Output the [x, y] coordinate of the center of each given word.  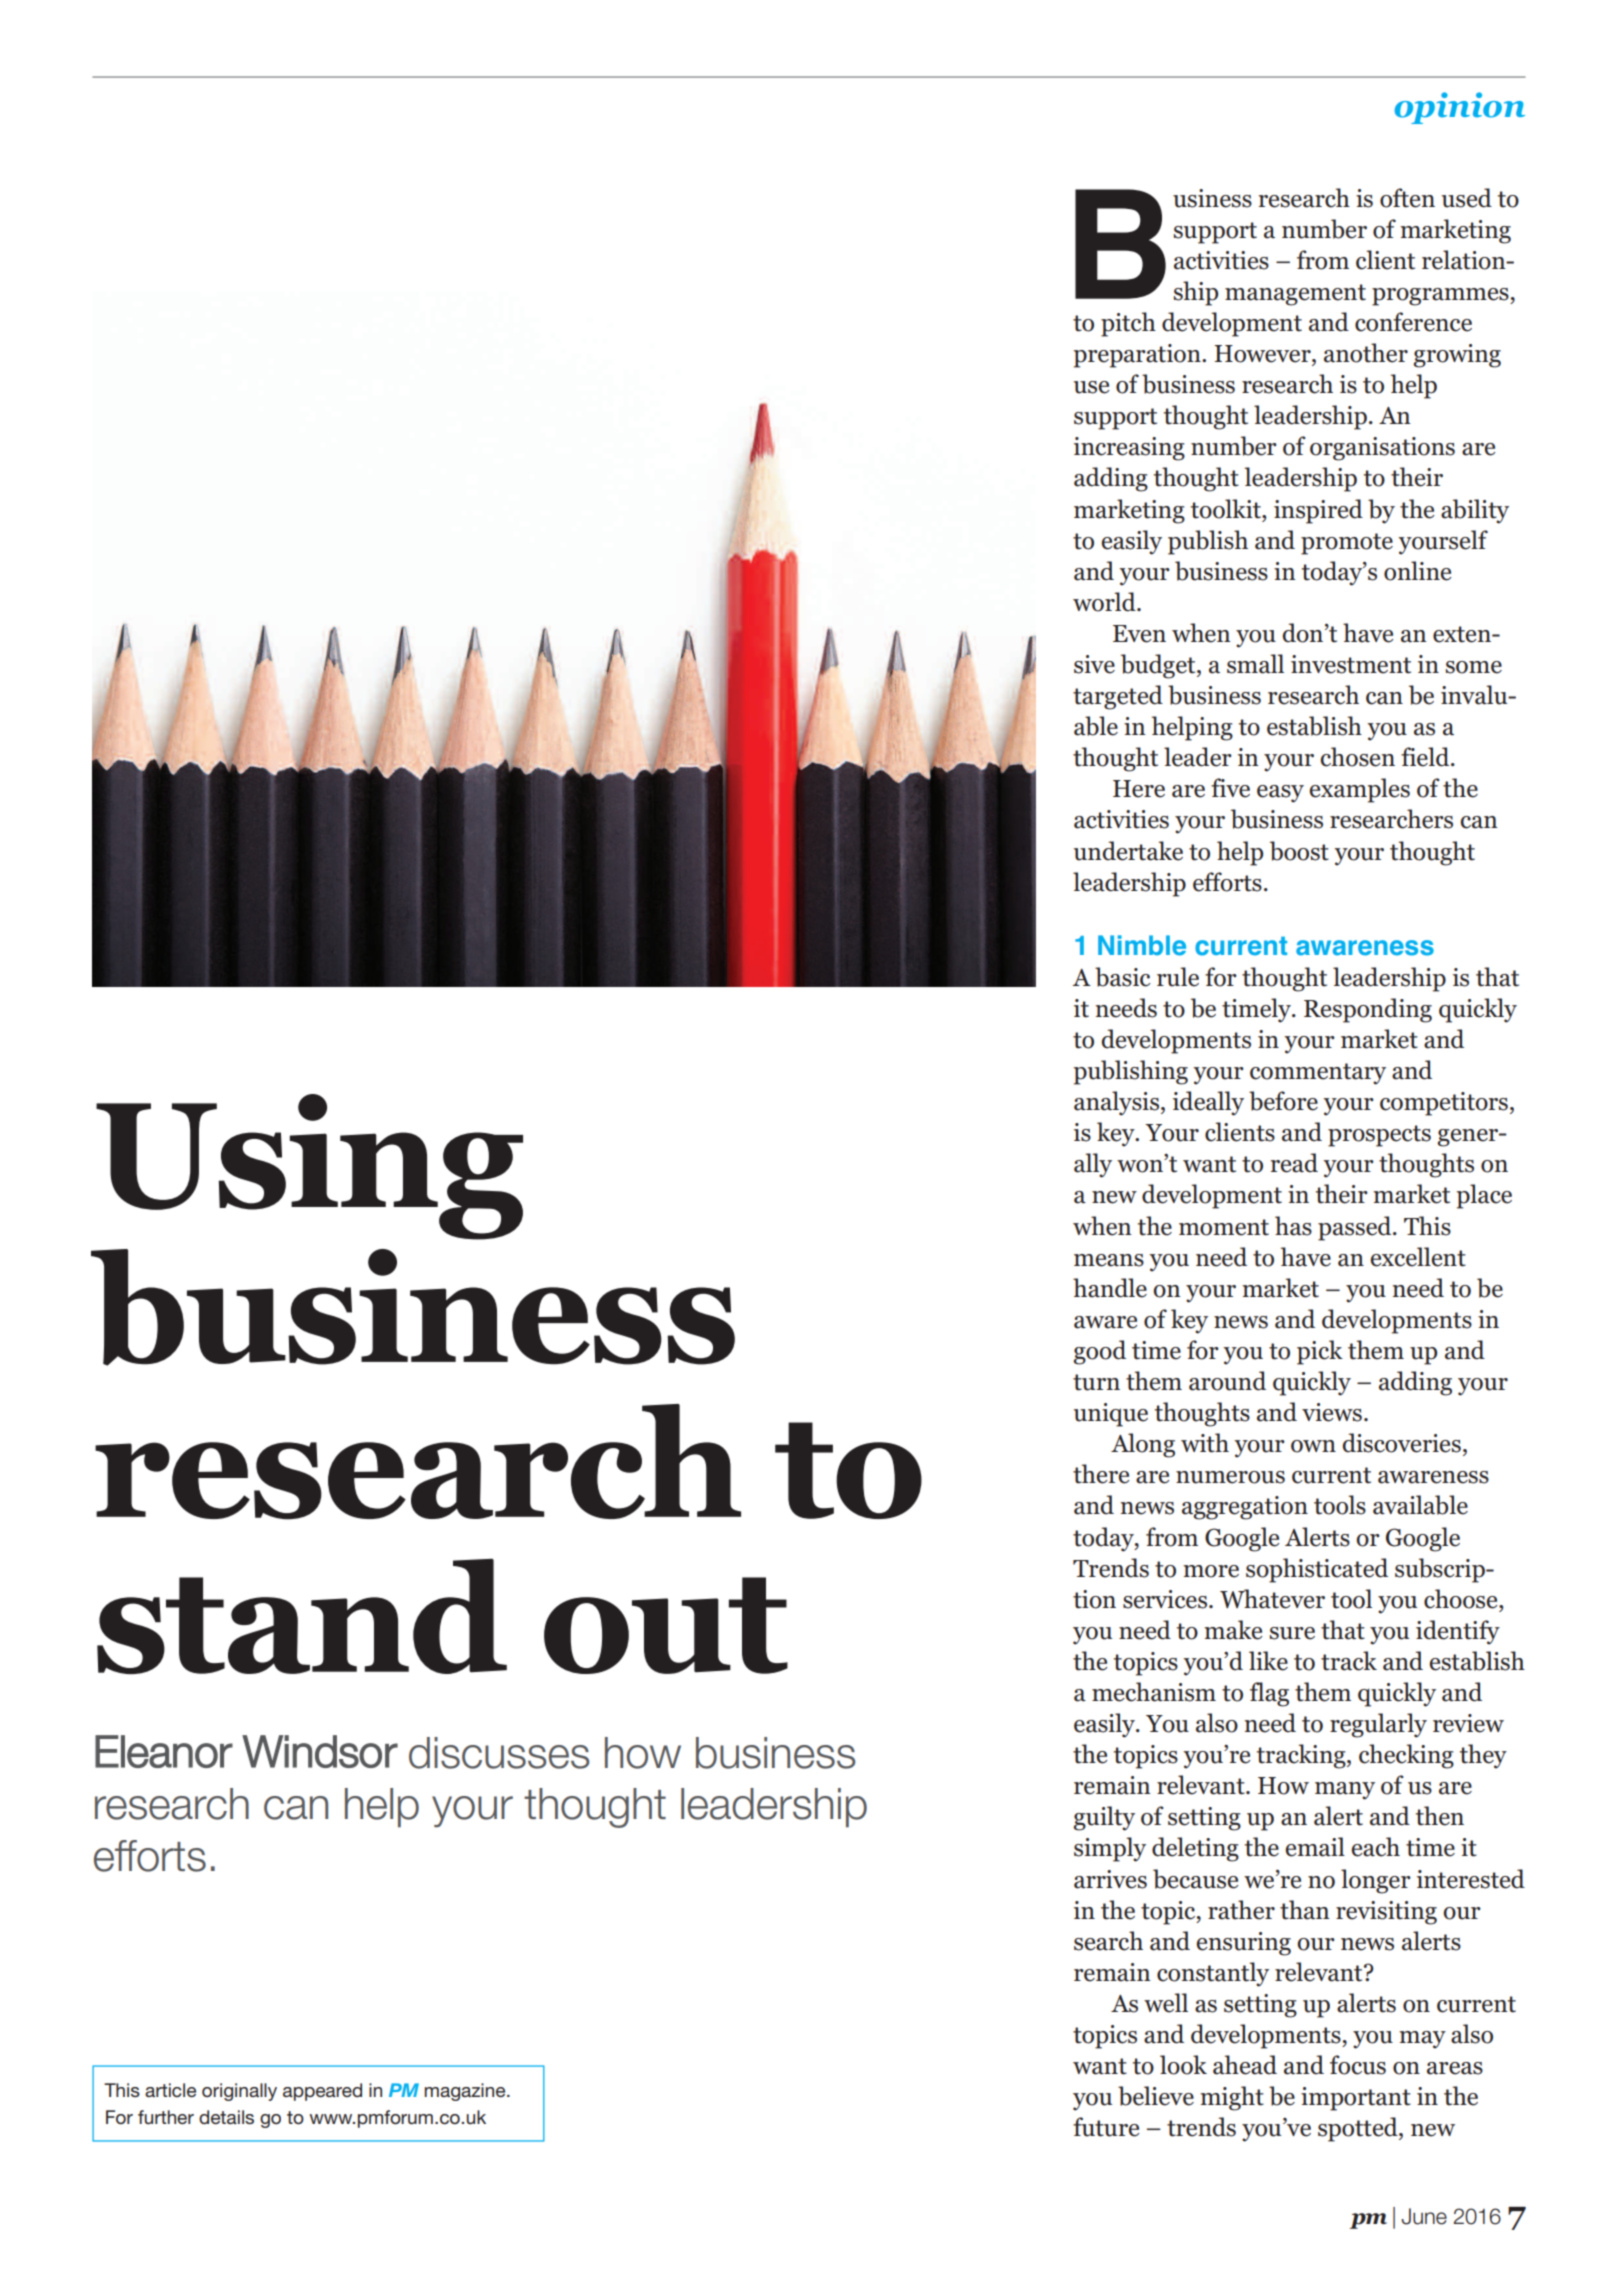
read [1294, 1163]
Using [309, 1167]
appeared [322, 2092]
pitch [1128, 324]
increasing [1129, 449]
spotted [1359, 2129]
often [1407, 198]
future [1106, 2127]
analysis [1118, 1103]
